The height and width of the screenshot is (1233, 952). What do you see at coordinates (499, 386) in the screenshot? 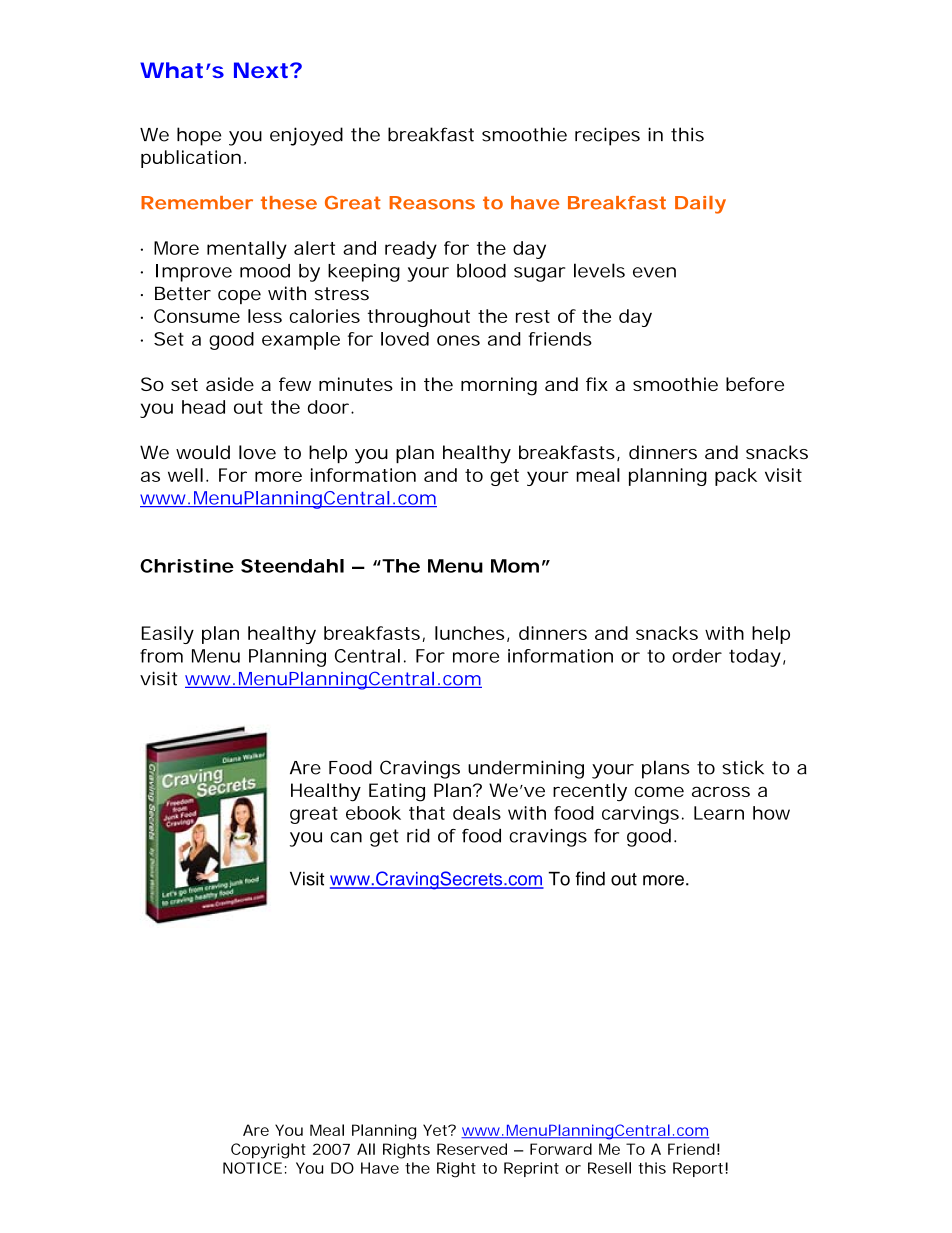
I see `morning` at bounding box center [499, 386].
